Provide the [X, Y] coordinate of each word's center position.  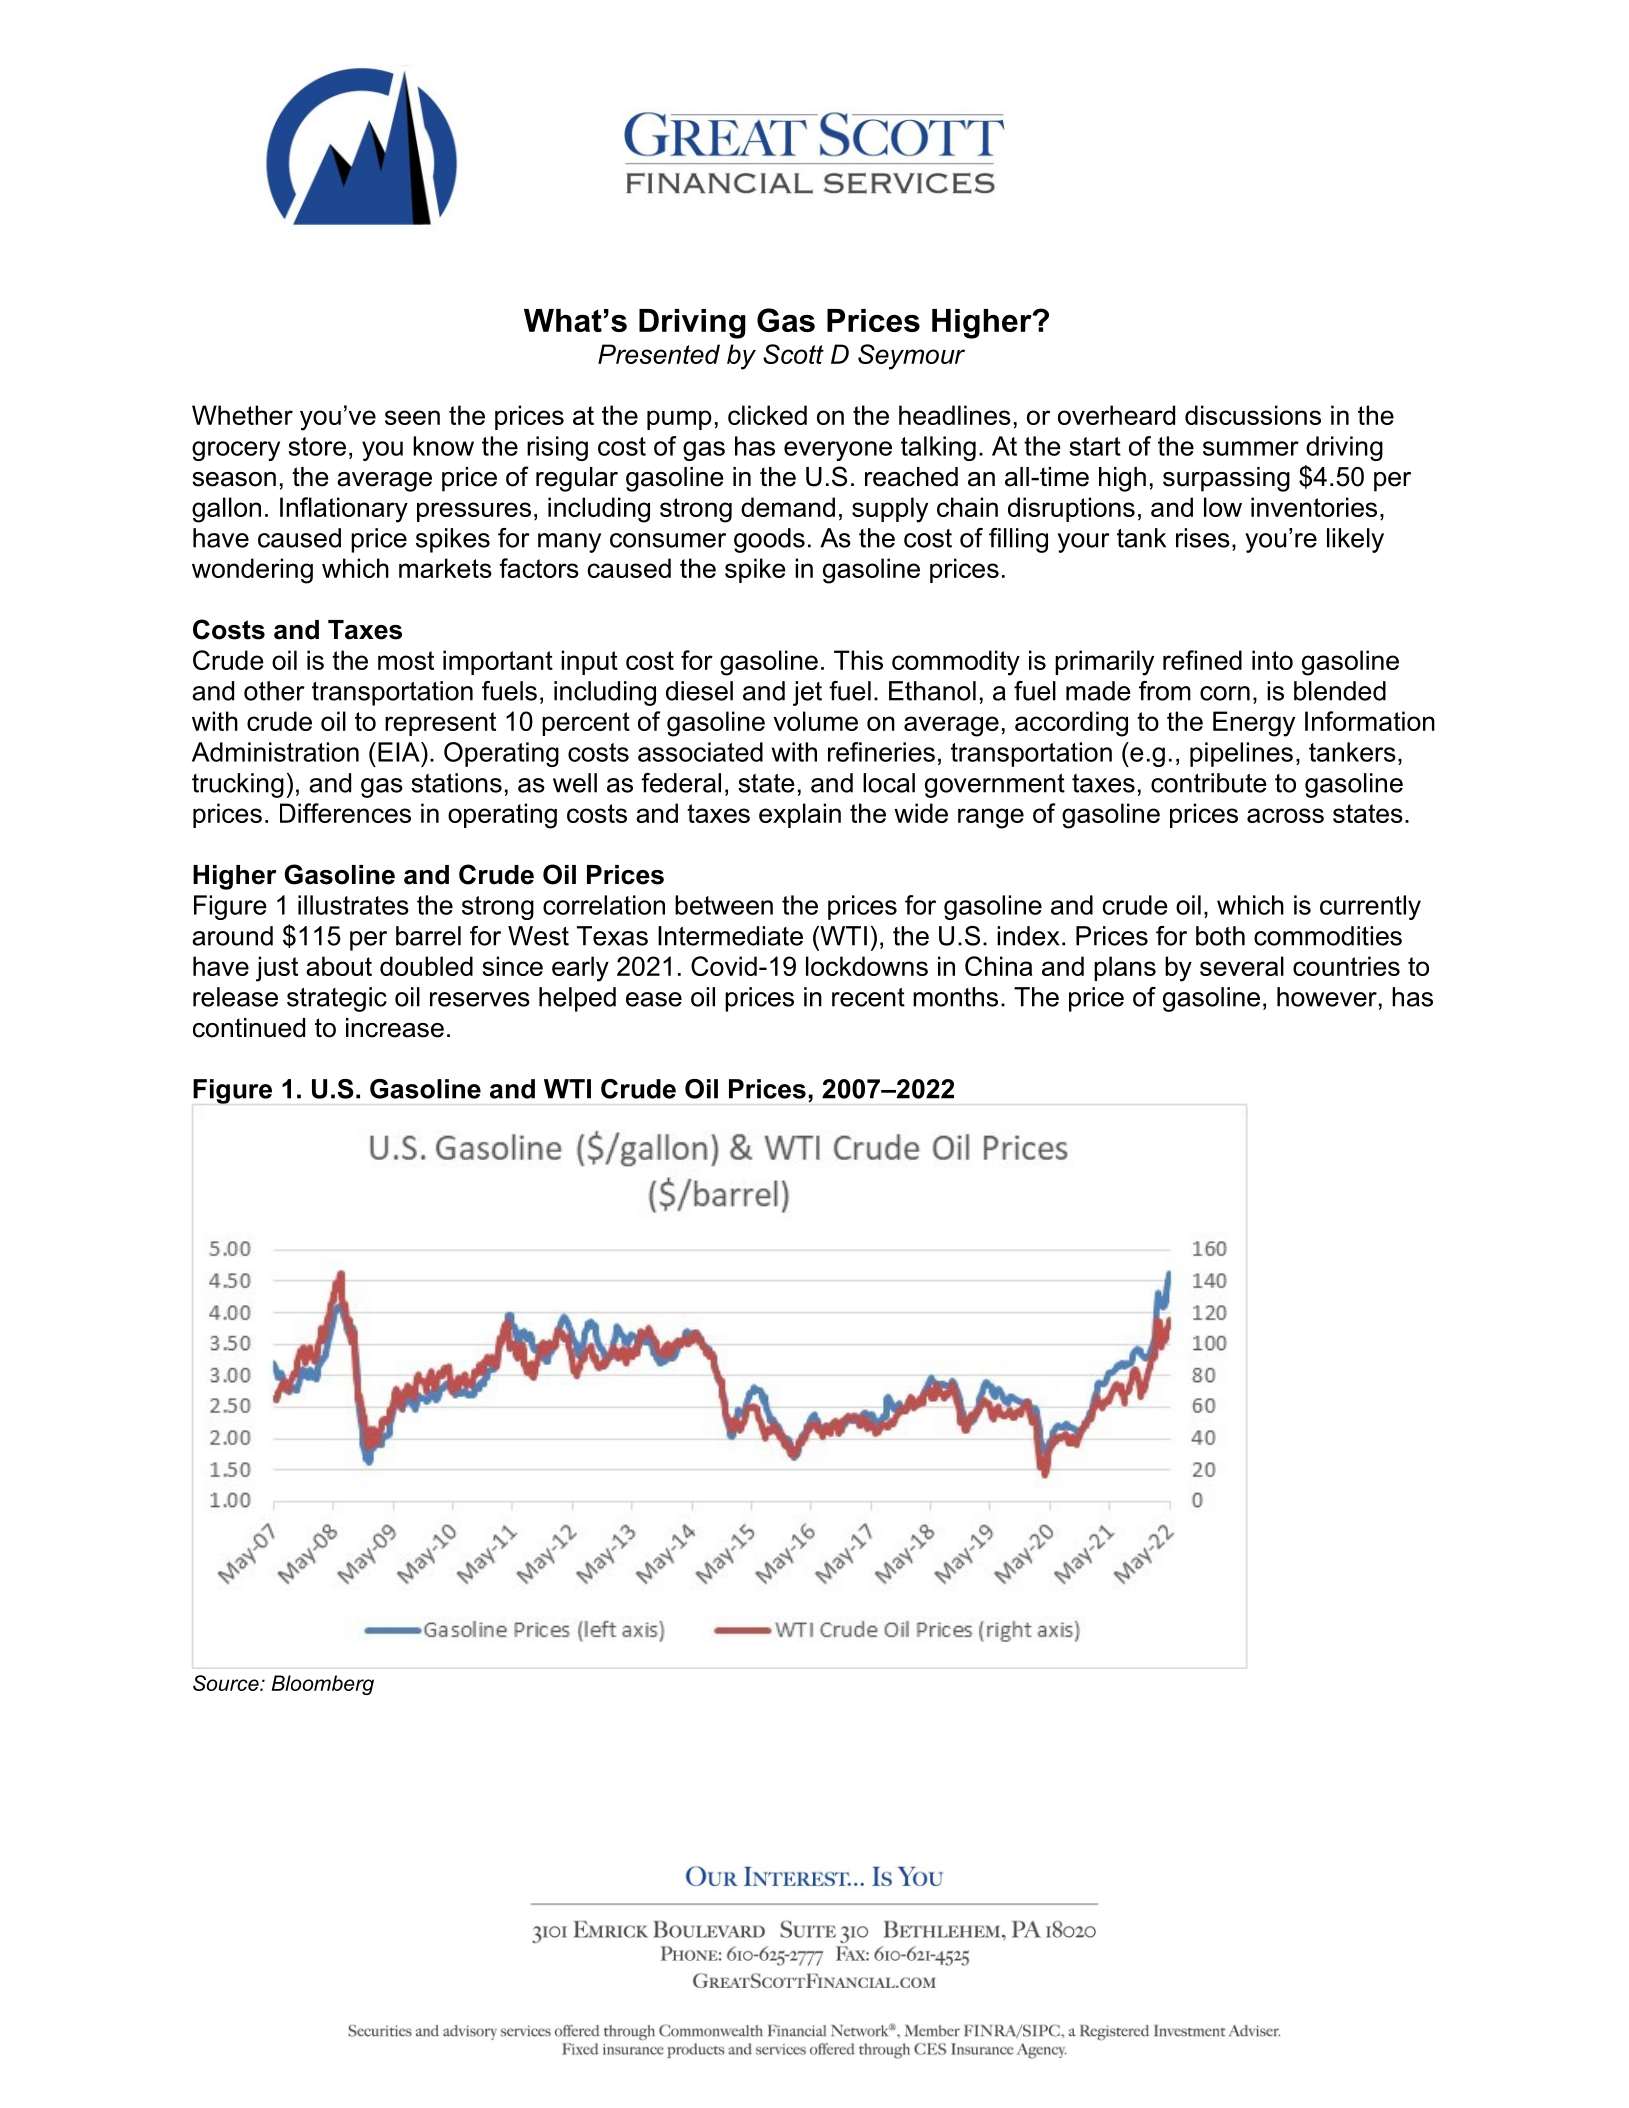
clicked [767, 415]
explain [800, 815]
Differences [345, 813]
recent [868, 997]
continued [249, 1028]
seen [412, 417]
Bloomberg [323, 1685]
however [1327, 997]
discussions [1253, 415]
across [1285, 815]
